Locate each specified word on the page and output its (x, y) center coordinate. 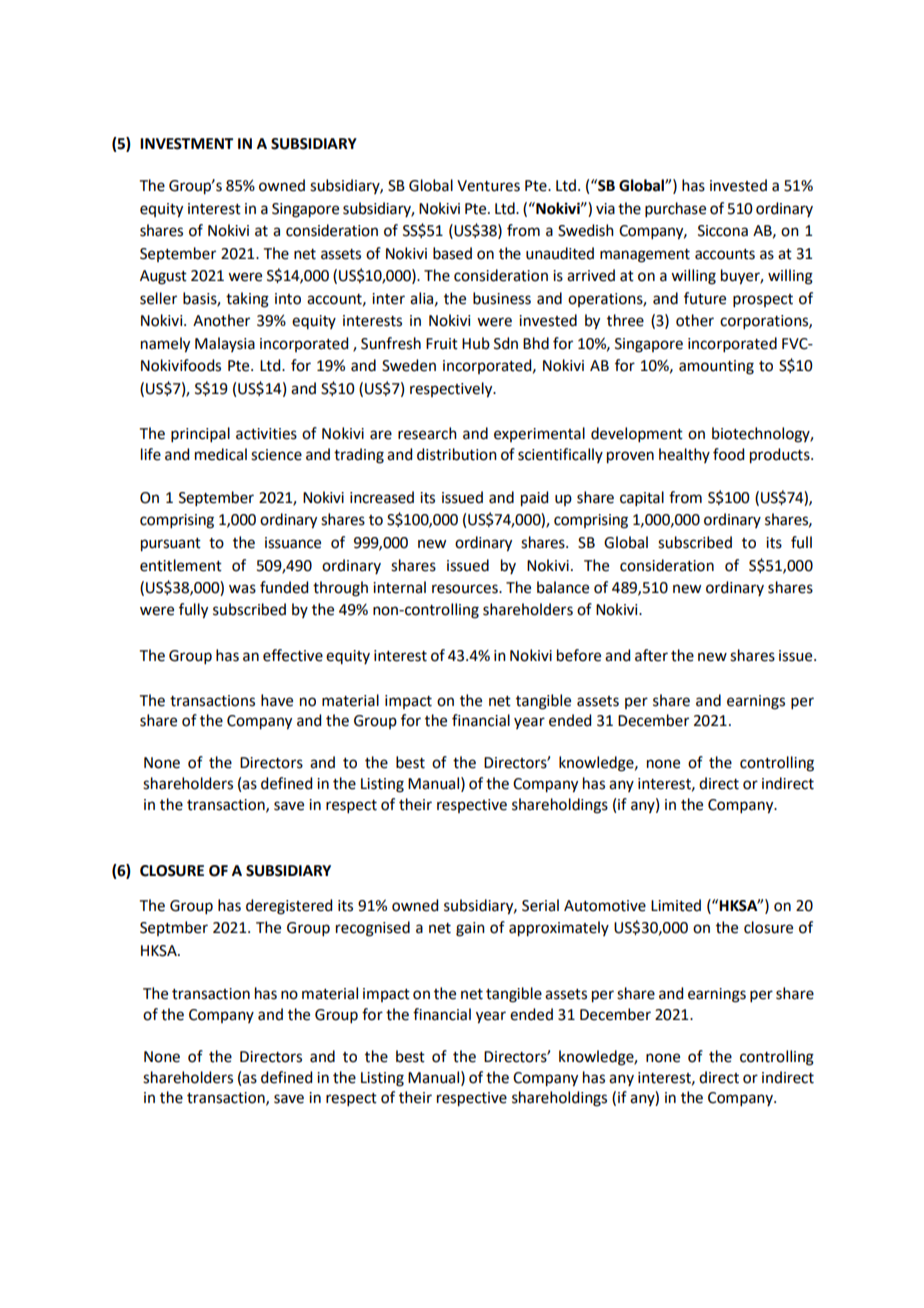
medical (221, 454)
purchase (675, 209)
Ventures (488, 186)
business (502, 298)
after (651, 655)
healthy (684, 455)
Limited (676, 905)
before (579, 655)
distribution (457, 454)
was (242, 589)
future (705, 298)
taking (247, 300)
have (277, 700)
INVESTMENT (186, 144)
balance (563, 587)
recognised (373, 929)
